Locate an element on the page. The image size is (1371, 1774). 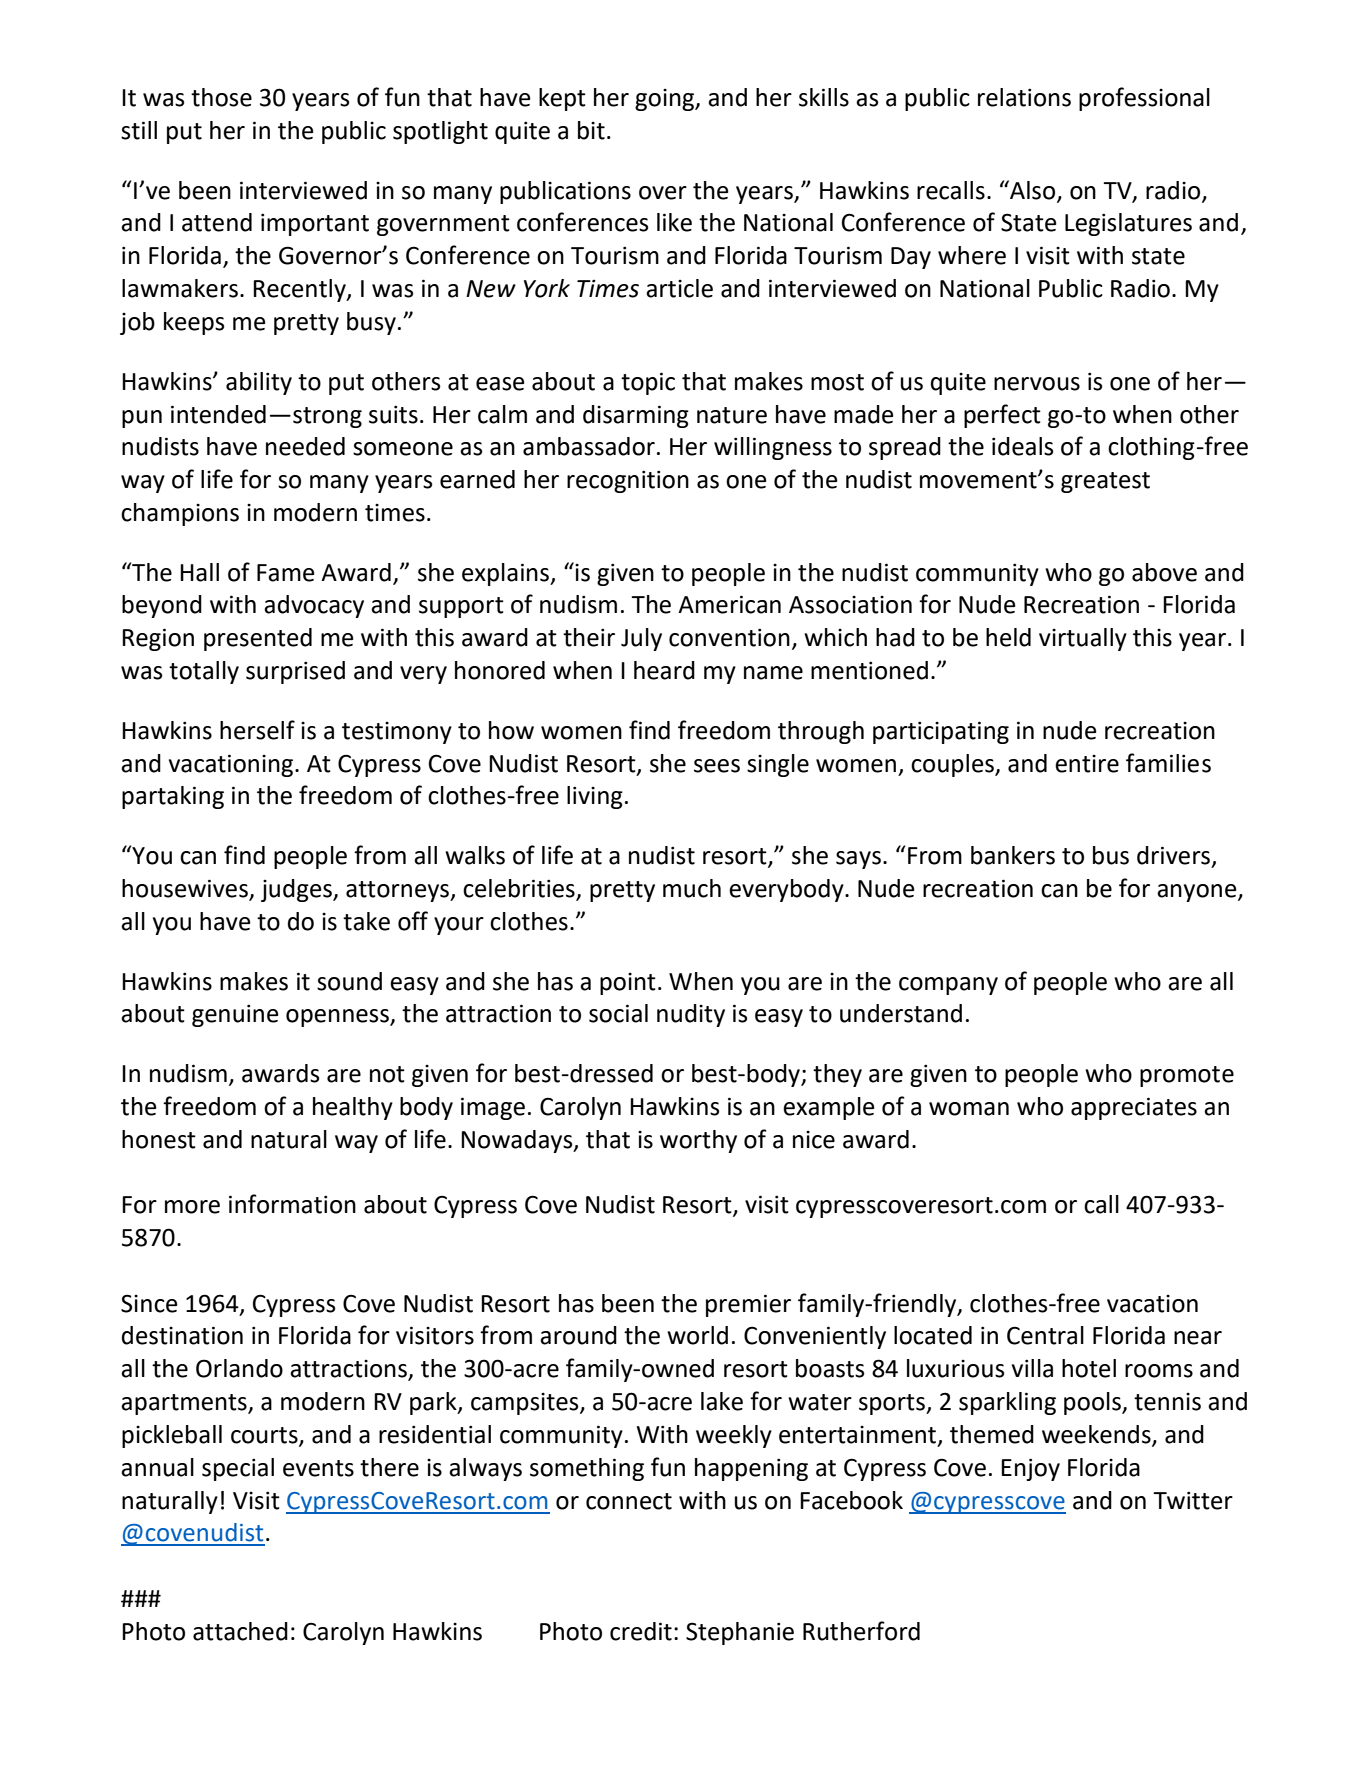
judges is located at coordinates (297, 890).
